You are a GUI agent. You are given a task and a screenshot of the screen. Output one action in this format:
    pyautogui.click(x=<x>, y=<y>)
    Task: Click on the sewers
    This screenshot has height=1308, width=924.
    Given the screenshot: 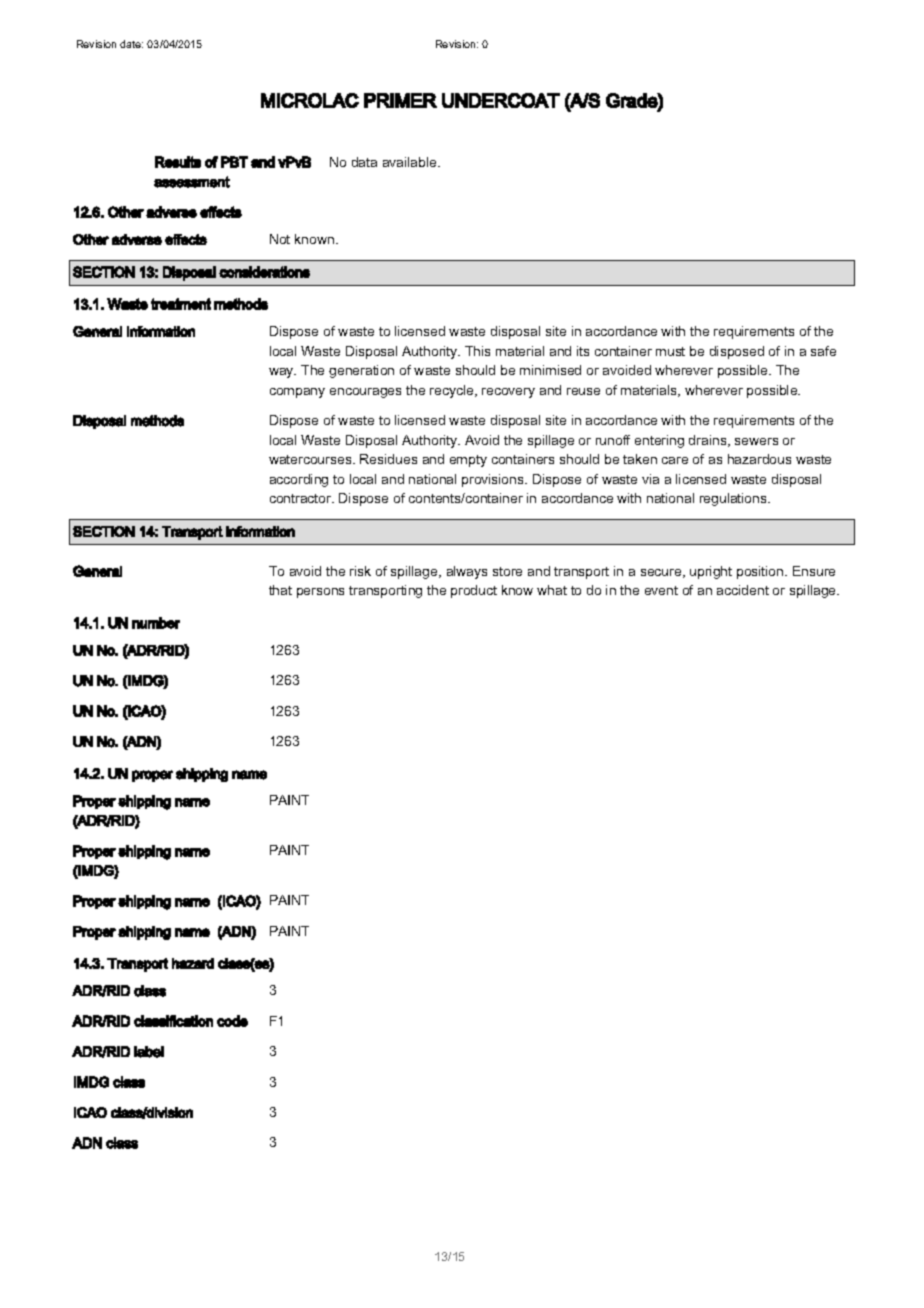 What is the action you would take?
    pyautogui.click(x=756, y=441)
